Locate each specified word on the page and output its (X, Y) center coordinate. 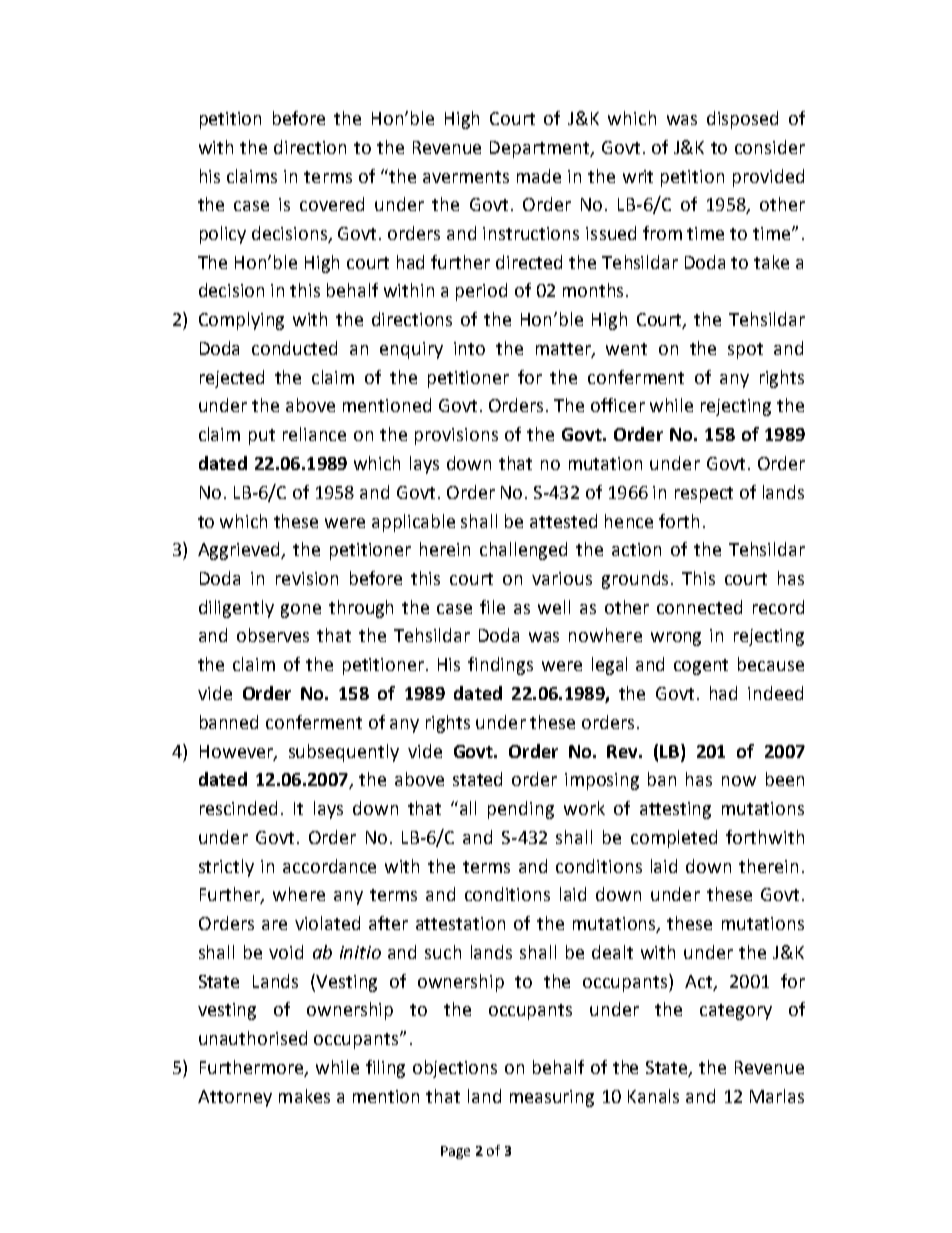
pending (521, 810)
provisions (456, 436)
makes (304, 1096)
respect (704, 495)
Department (541, 149)
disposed (742, 120)
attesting (675, 810)
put (262, 437)
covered (332, 204)
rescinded (238, 808)
